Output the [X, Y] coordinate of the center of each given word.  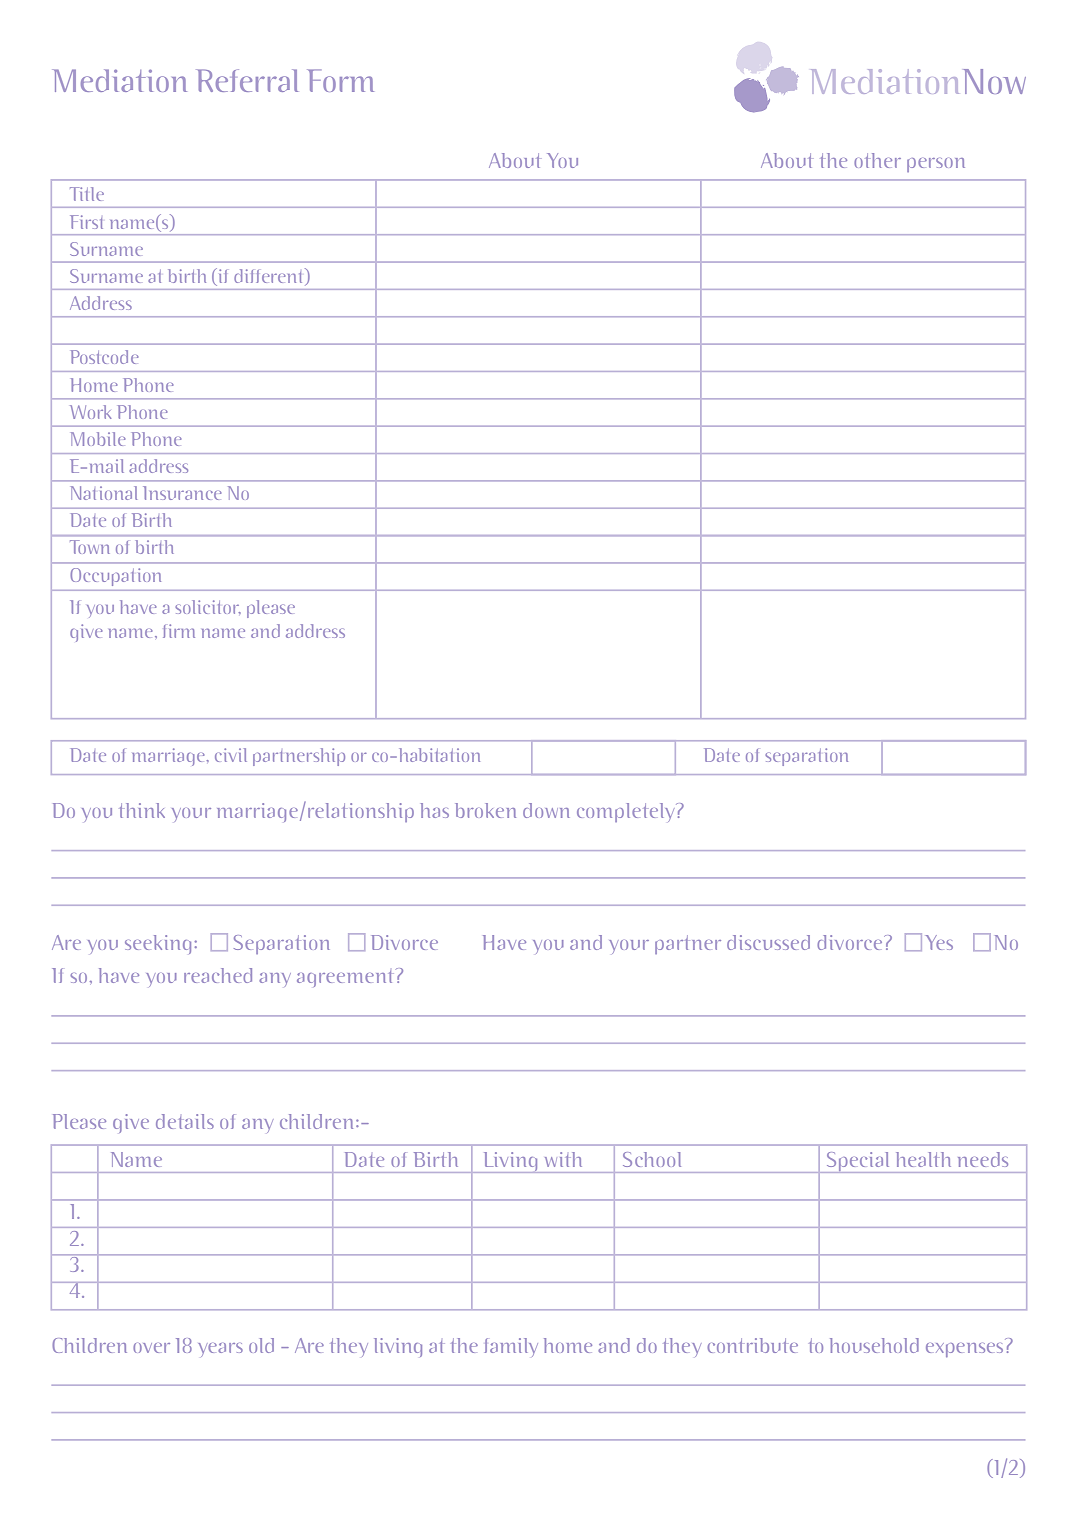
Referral [247, 80]
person [936, 165]
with [563, 1159]
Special [858, 1162]
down [546, 810]
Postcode [104, 357]
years [220, 1350]
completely [625, 812]
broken [485, 810]
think [142, 810]
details [185, 1121]
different [270, 276]
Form [340, 80]
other [877, 160]
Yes [939, 942]
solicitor [208, 607]
